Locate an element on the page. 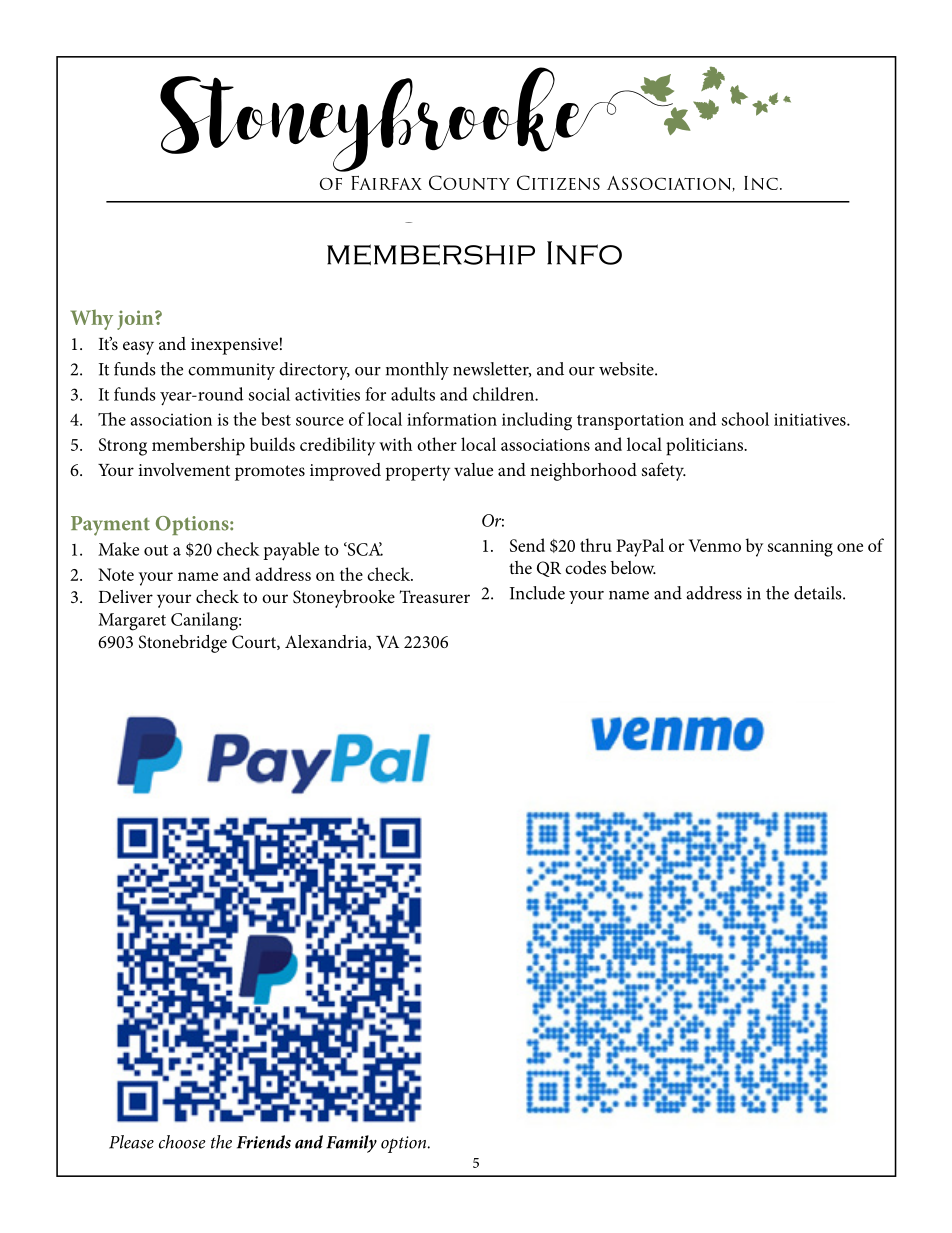 The width and height of the page is (952, 1233). other is located at coordinates (437, 444).
